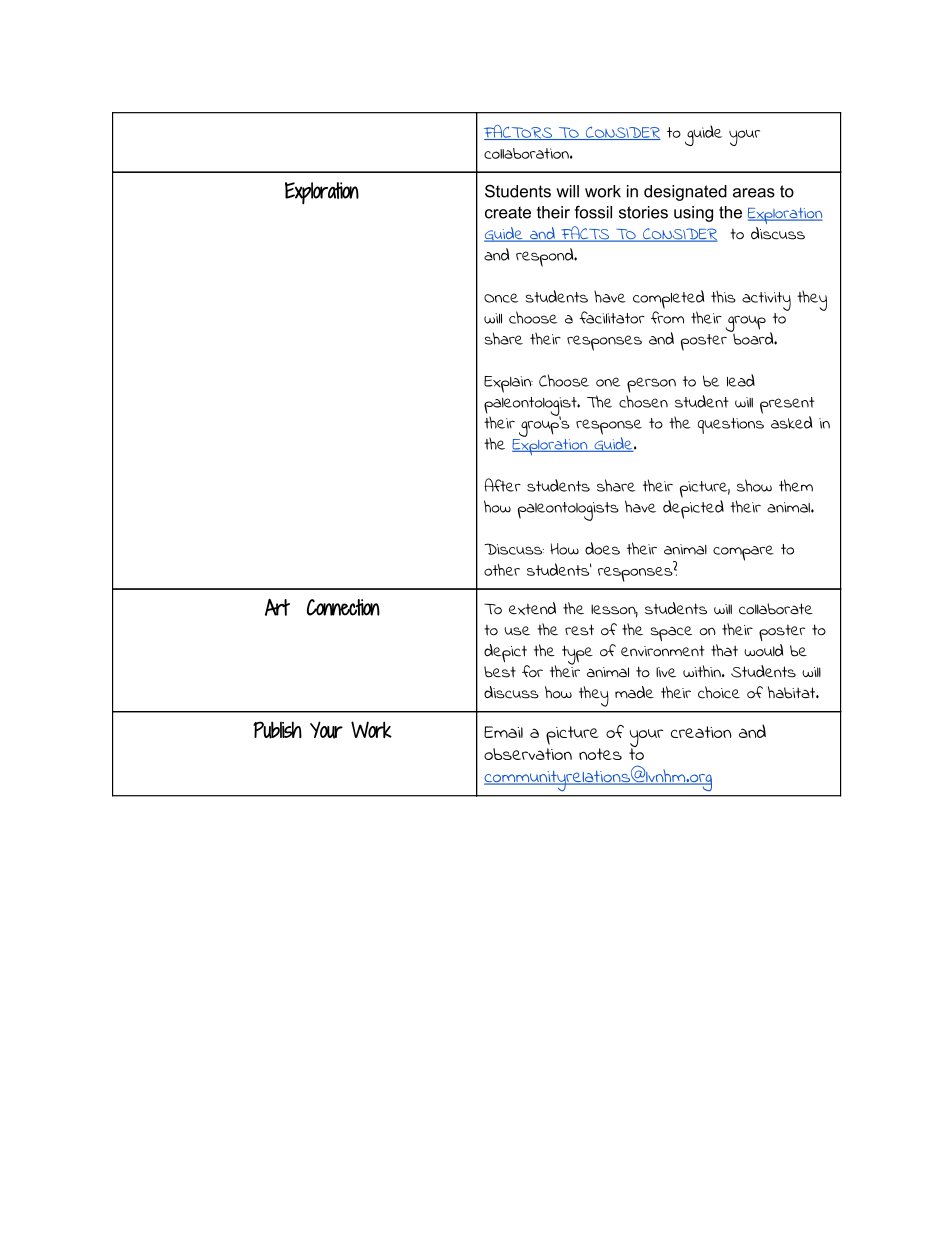 This screenshot has height=1233, width=952. I want to click on Connection, so click(343, 607).
